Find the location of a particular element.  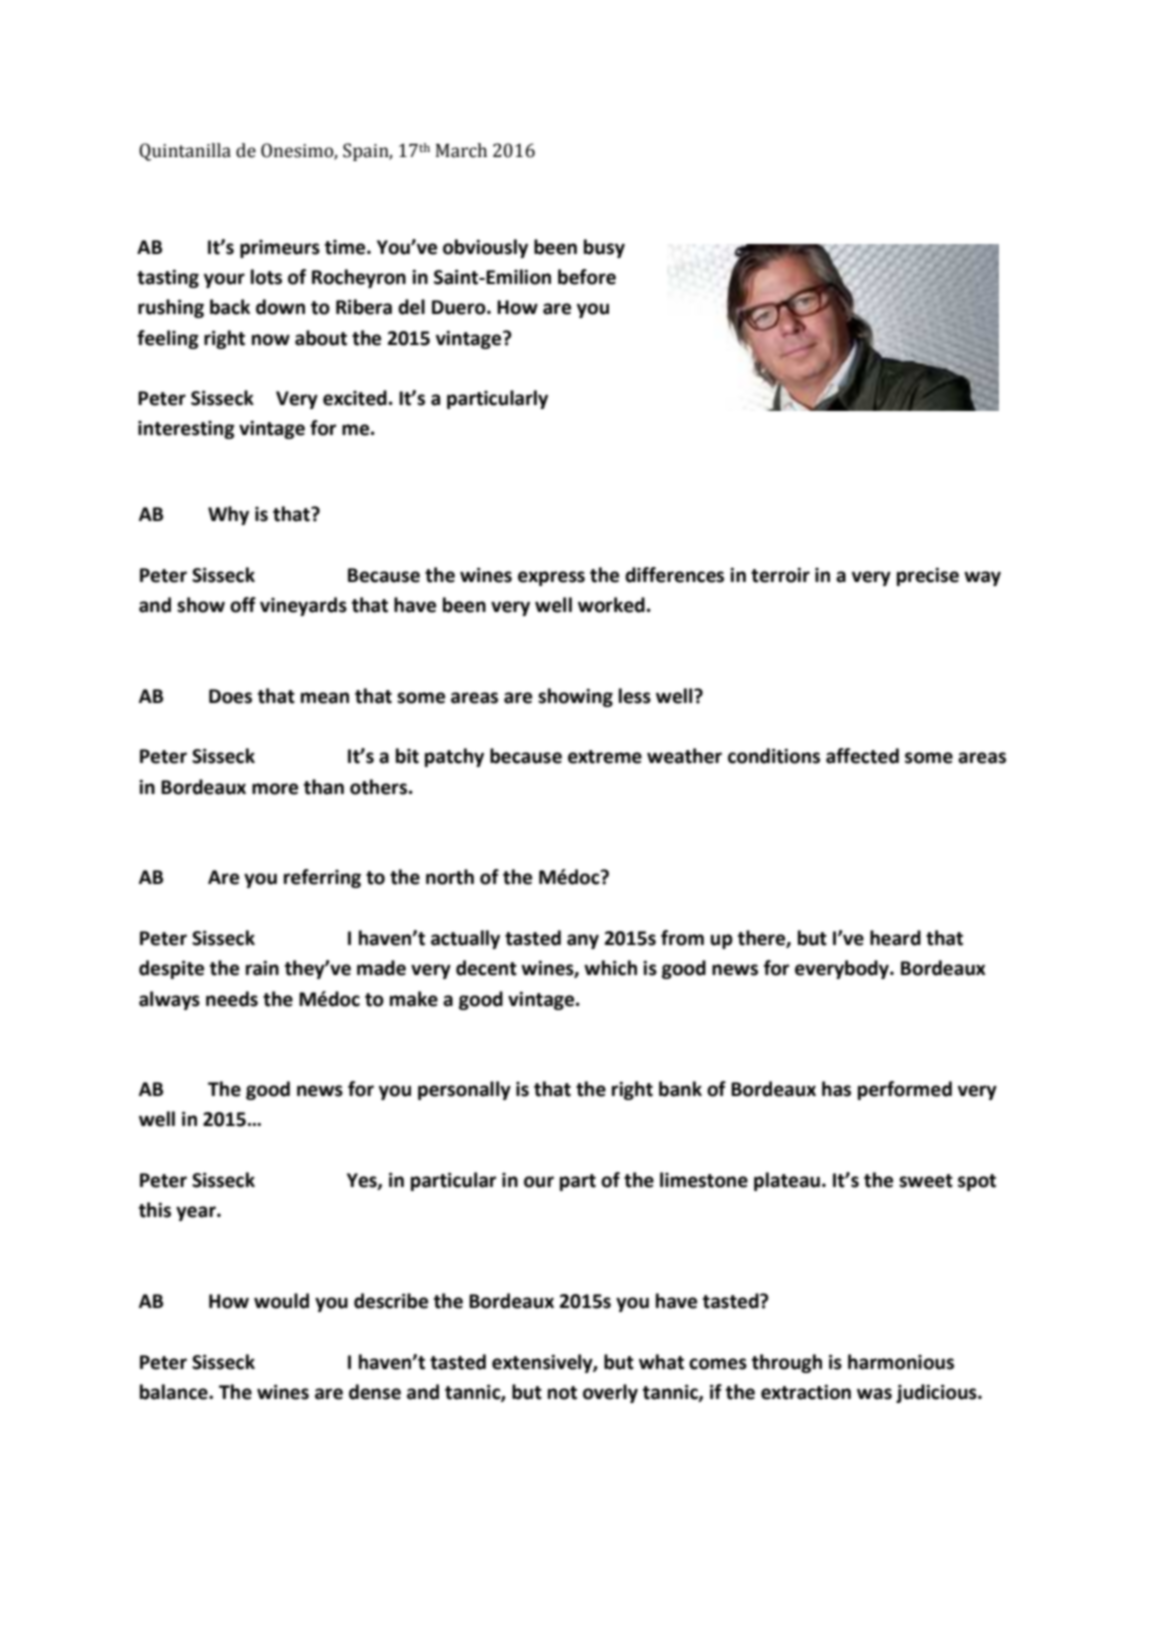

before is located at coordinates (587, 277).
